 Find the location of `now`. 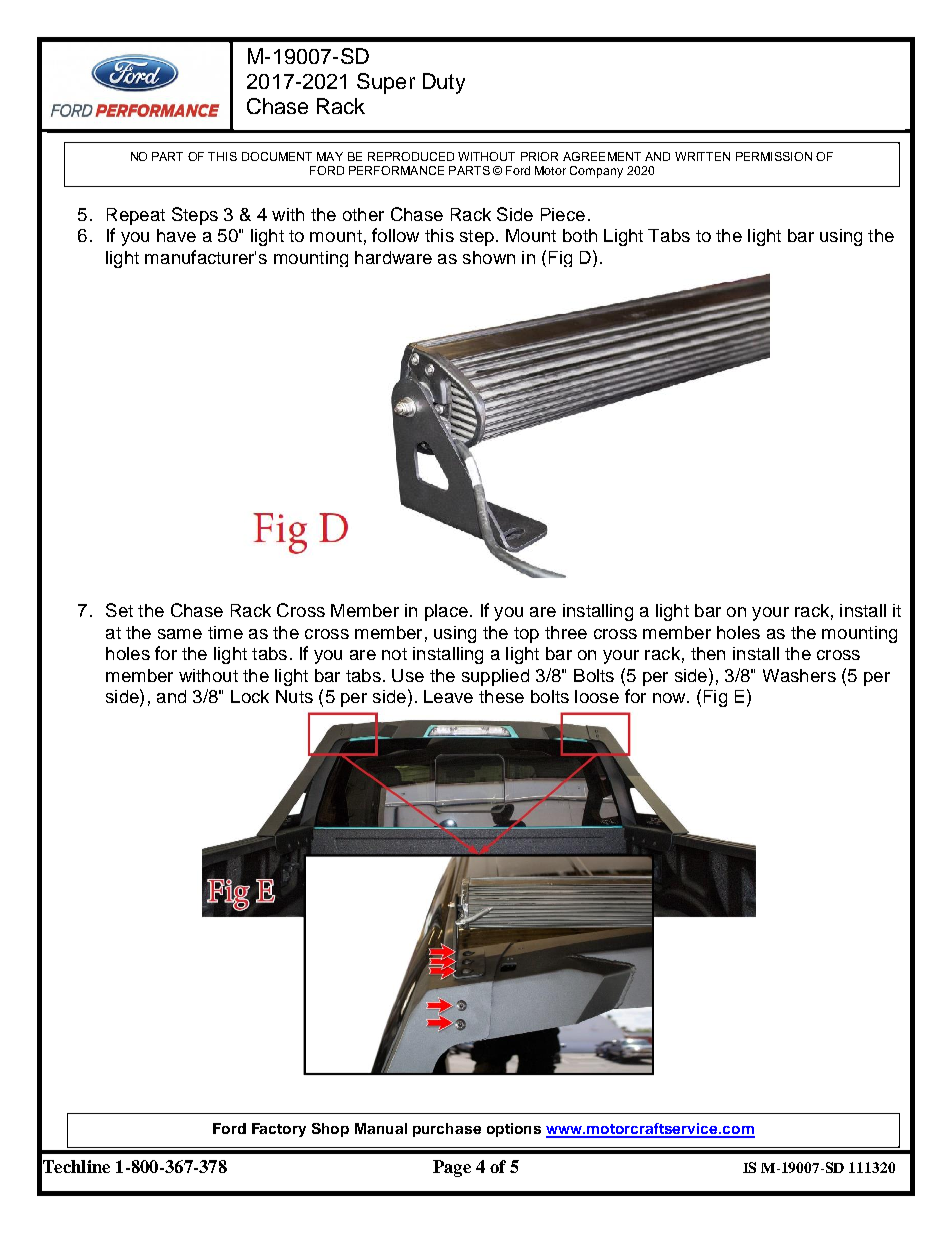

now is located at coordinates (670, 698).
